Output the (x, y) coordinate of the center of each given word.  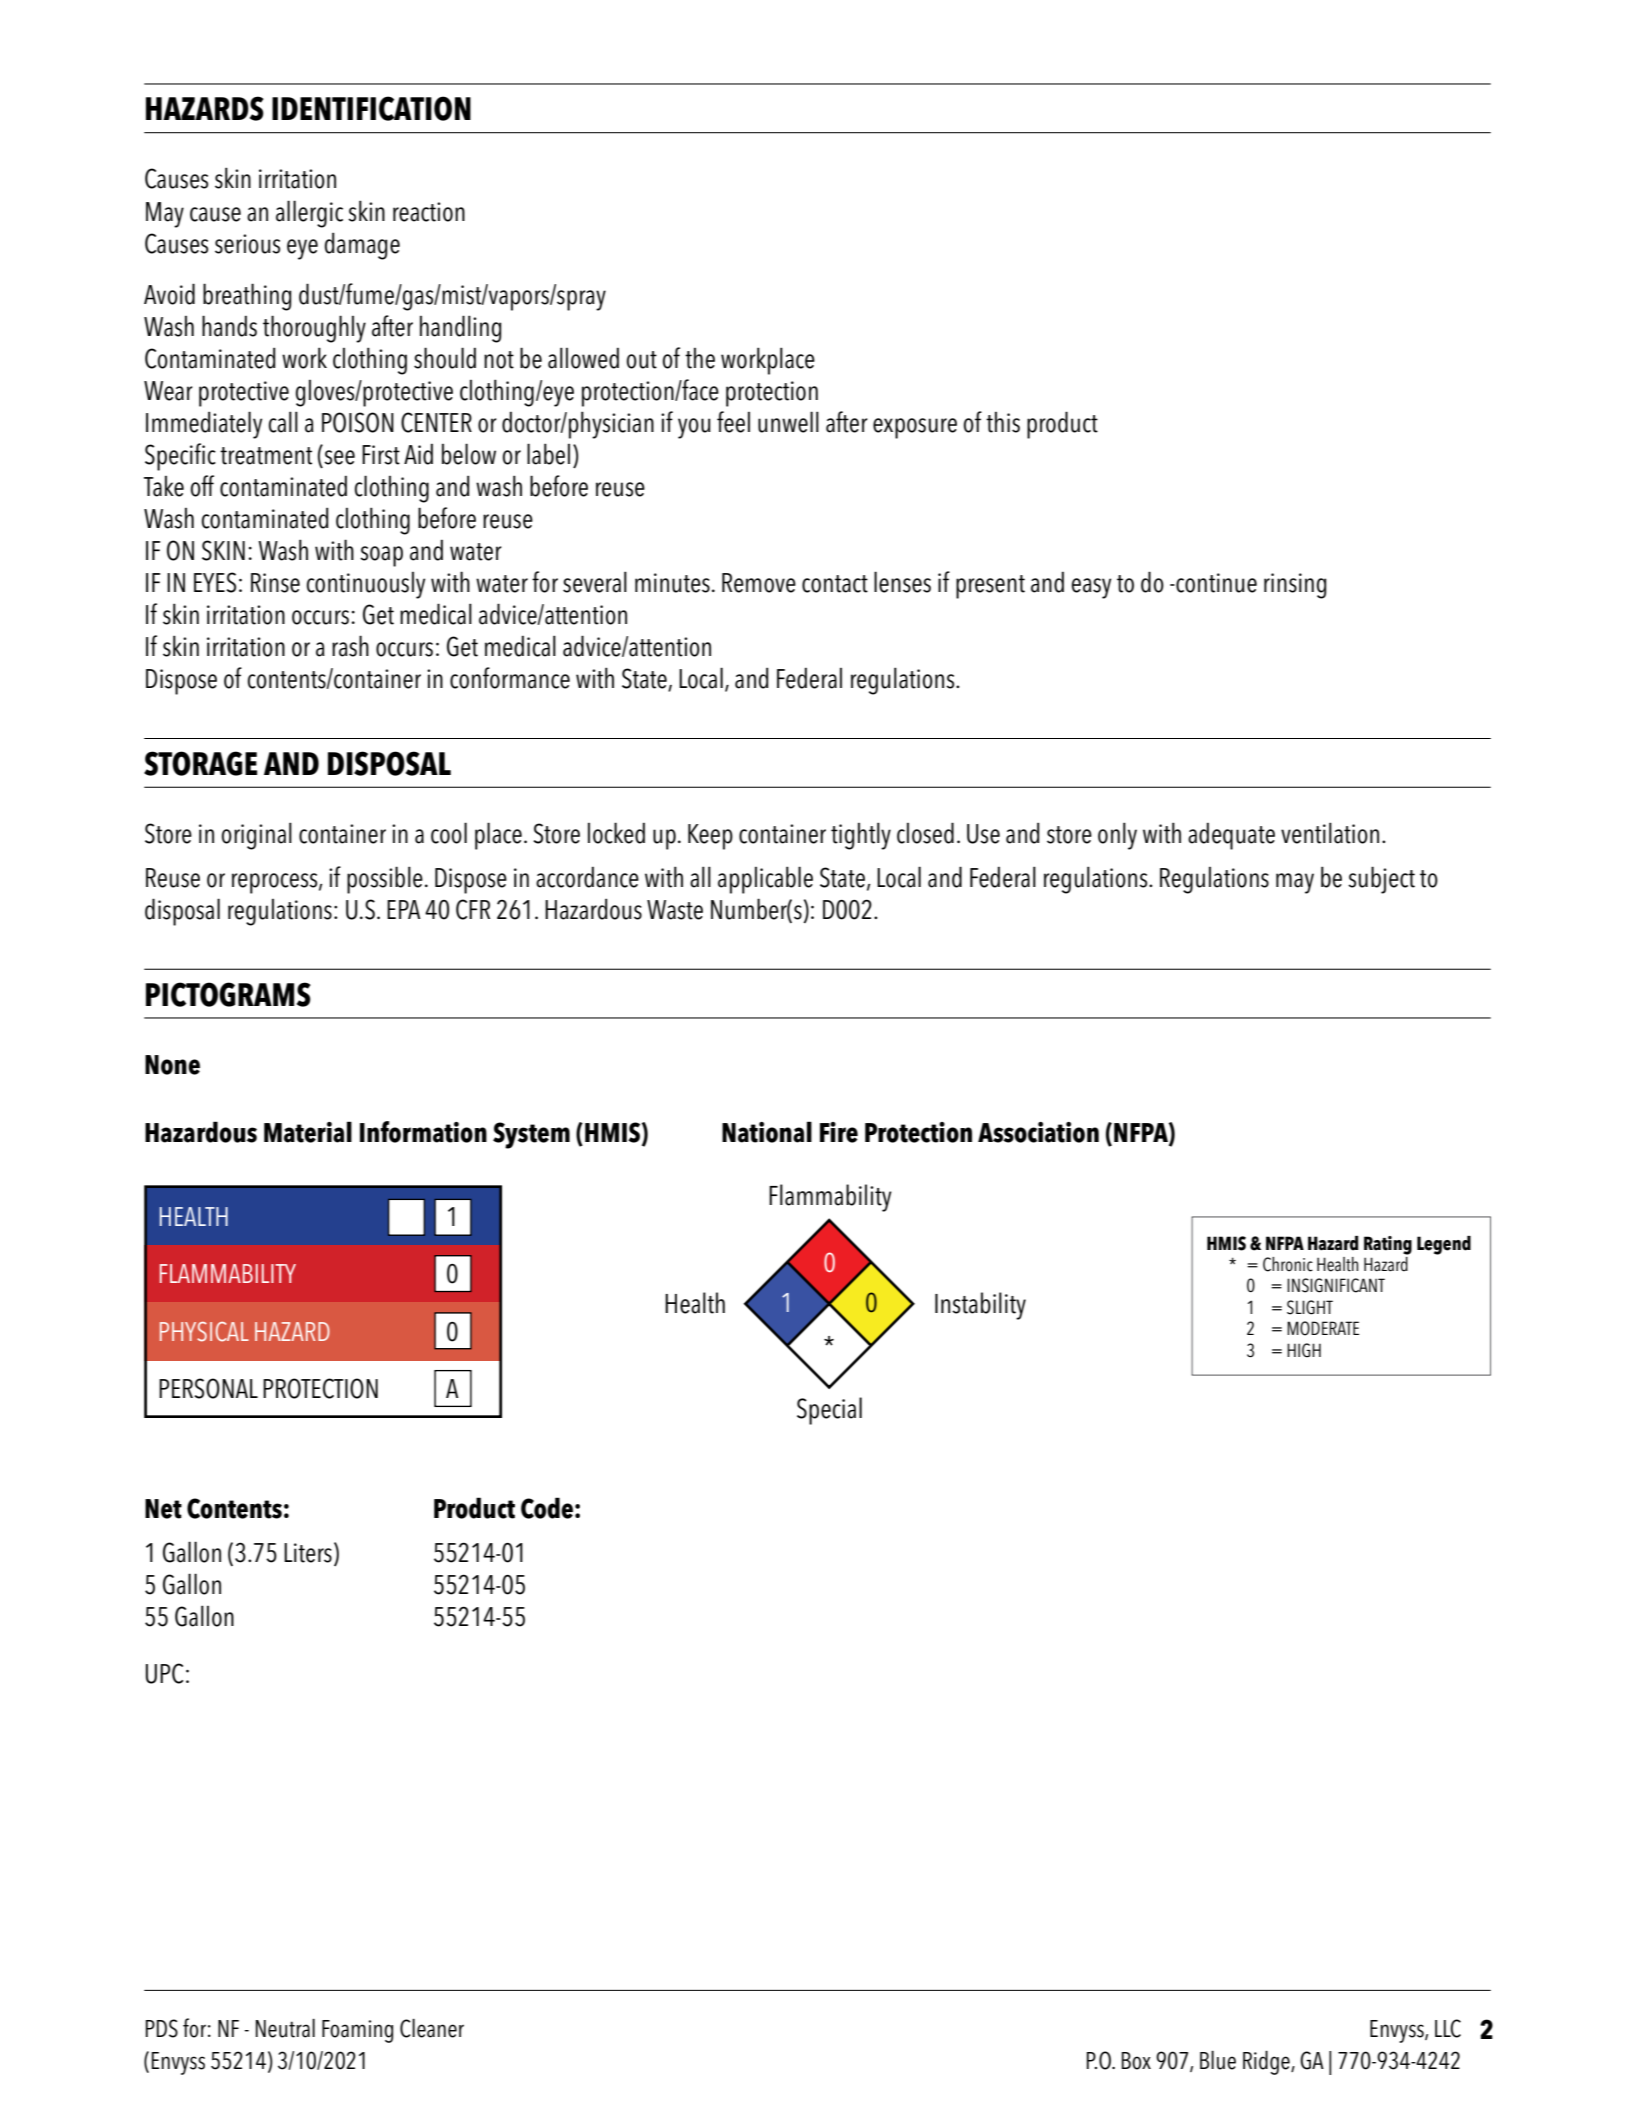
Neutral (285, 2028)
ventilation (1330, 833)
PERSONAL (208, 1388)
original (257, 836)
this (1003, 422)
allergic (309, 214)
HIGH (1304, 1350)
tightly (861, 836)
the (700, 358)
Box (1136, 2061)
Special (829, 1411)
